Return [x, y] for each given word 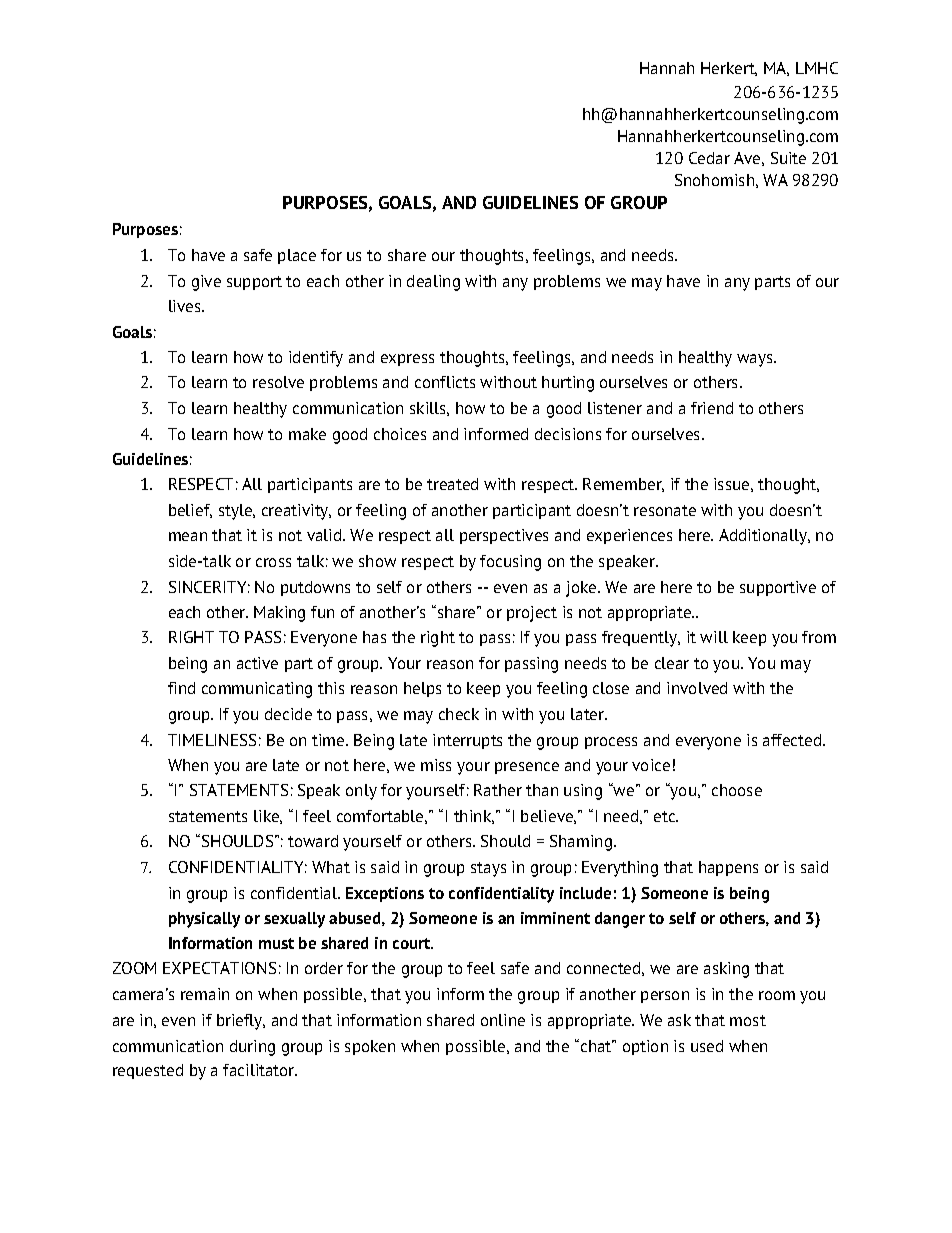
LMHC [817, 68]
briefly [241, 1022]
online [503, 1020]
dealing [433, 283]
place [297, 256]
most [748, 1020]
